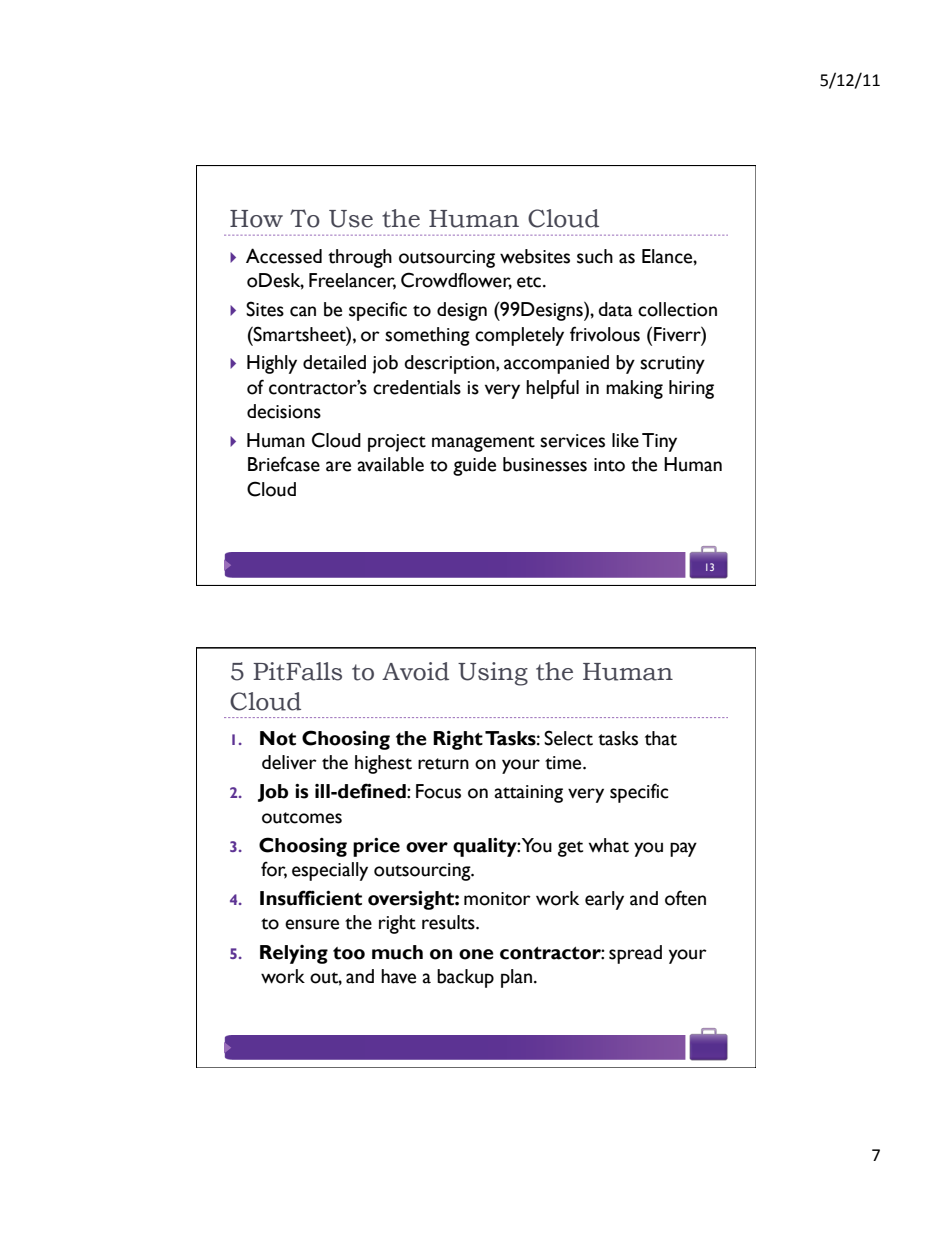 The image size is (952, 1233). Describe the element at coordinates (294, 954) in the document. I see `Relying` at that location.
